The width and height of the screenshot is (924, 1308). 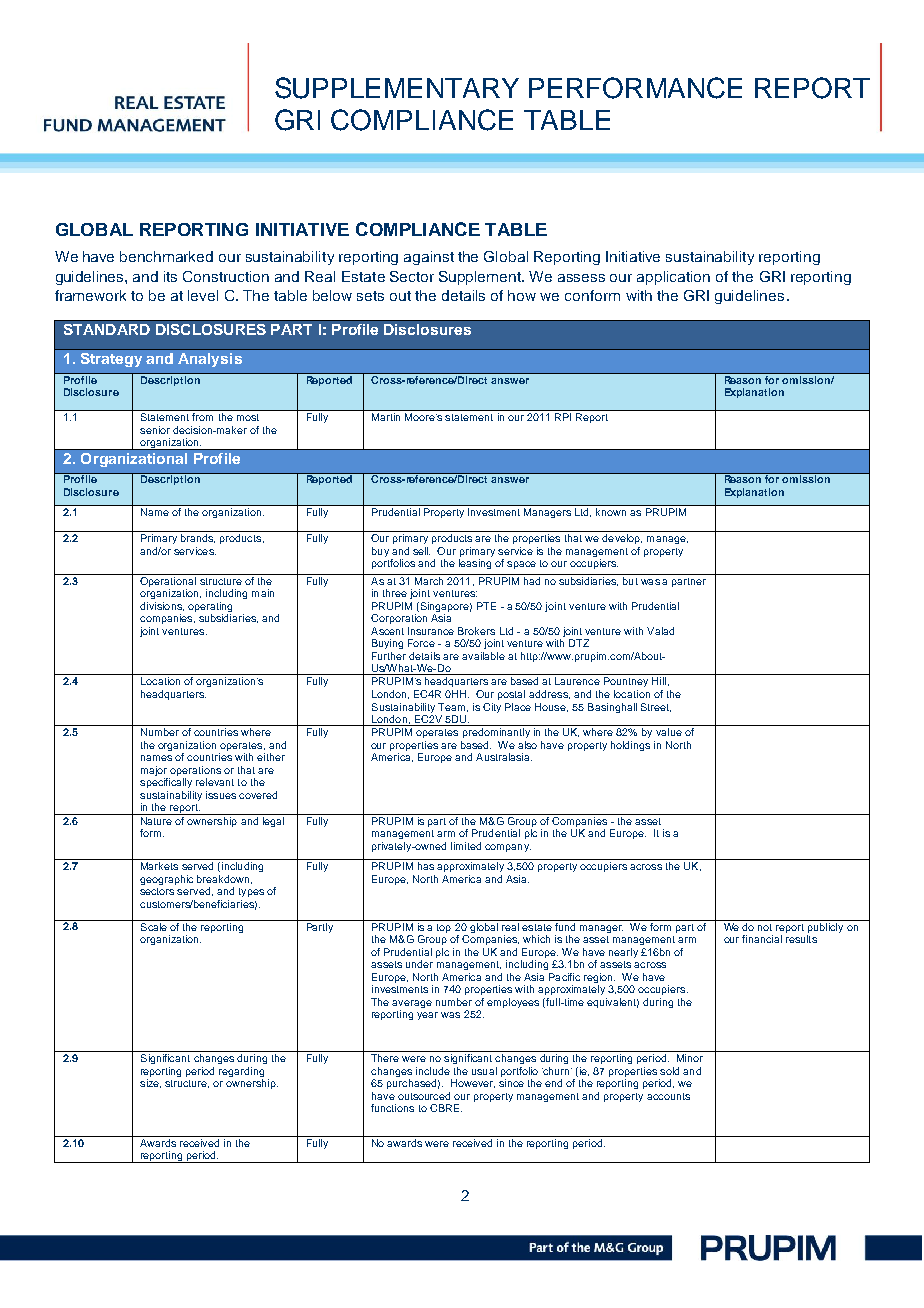 I want to click on available, so click(x=483, y=656).
